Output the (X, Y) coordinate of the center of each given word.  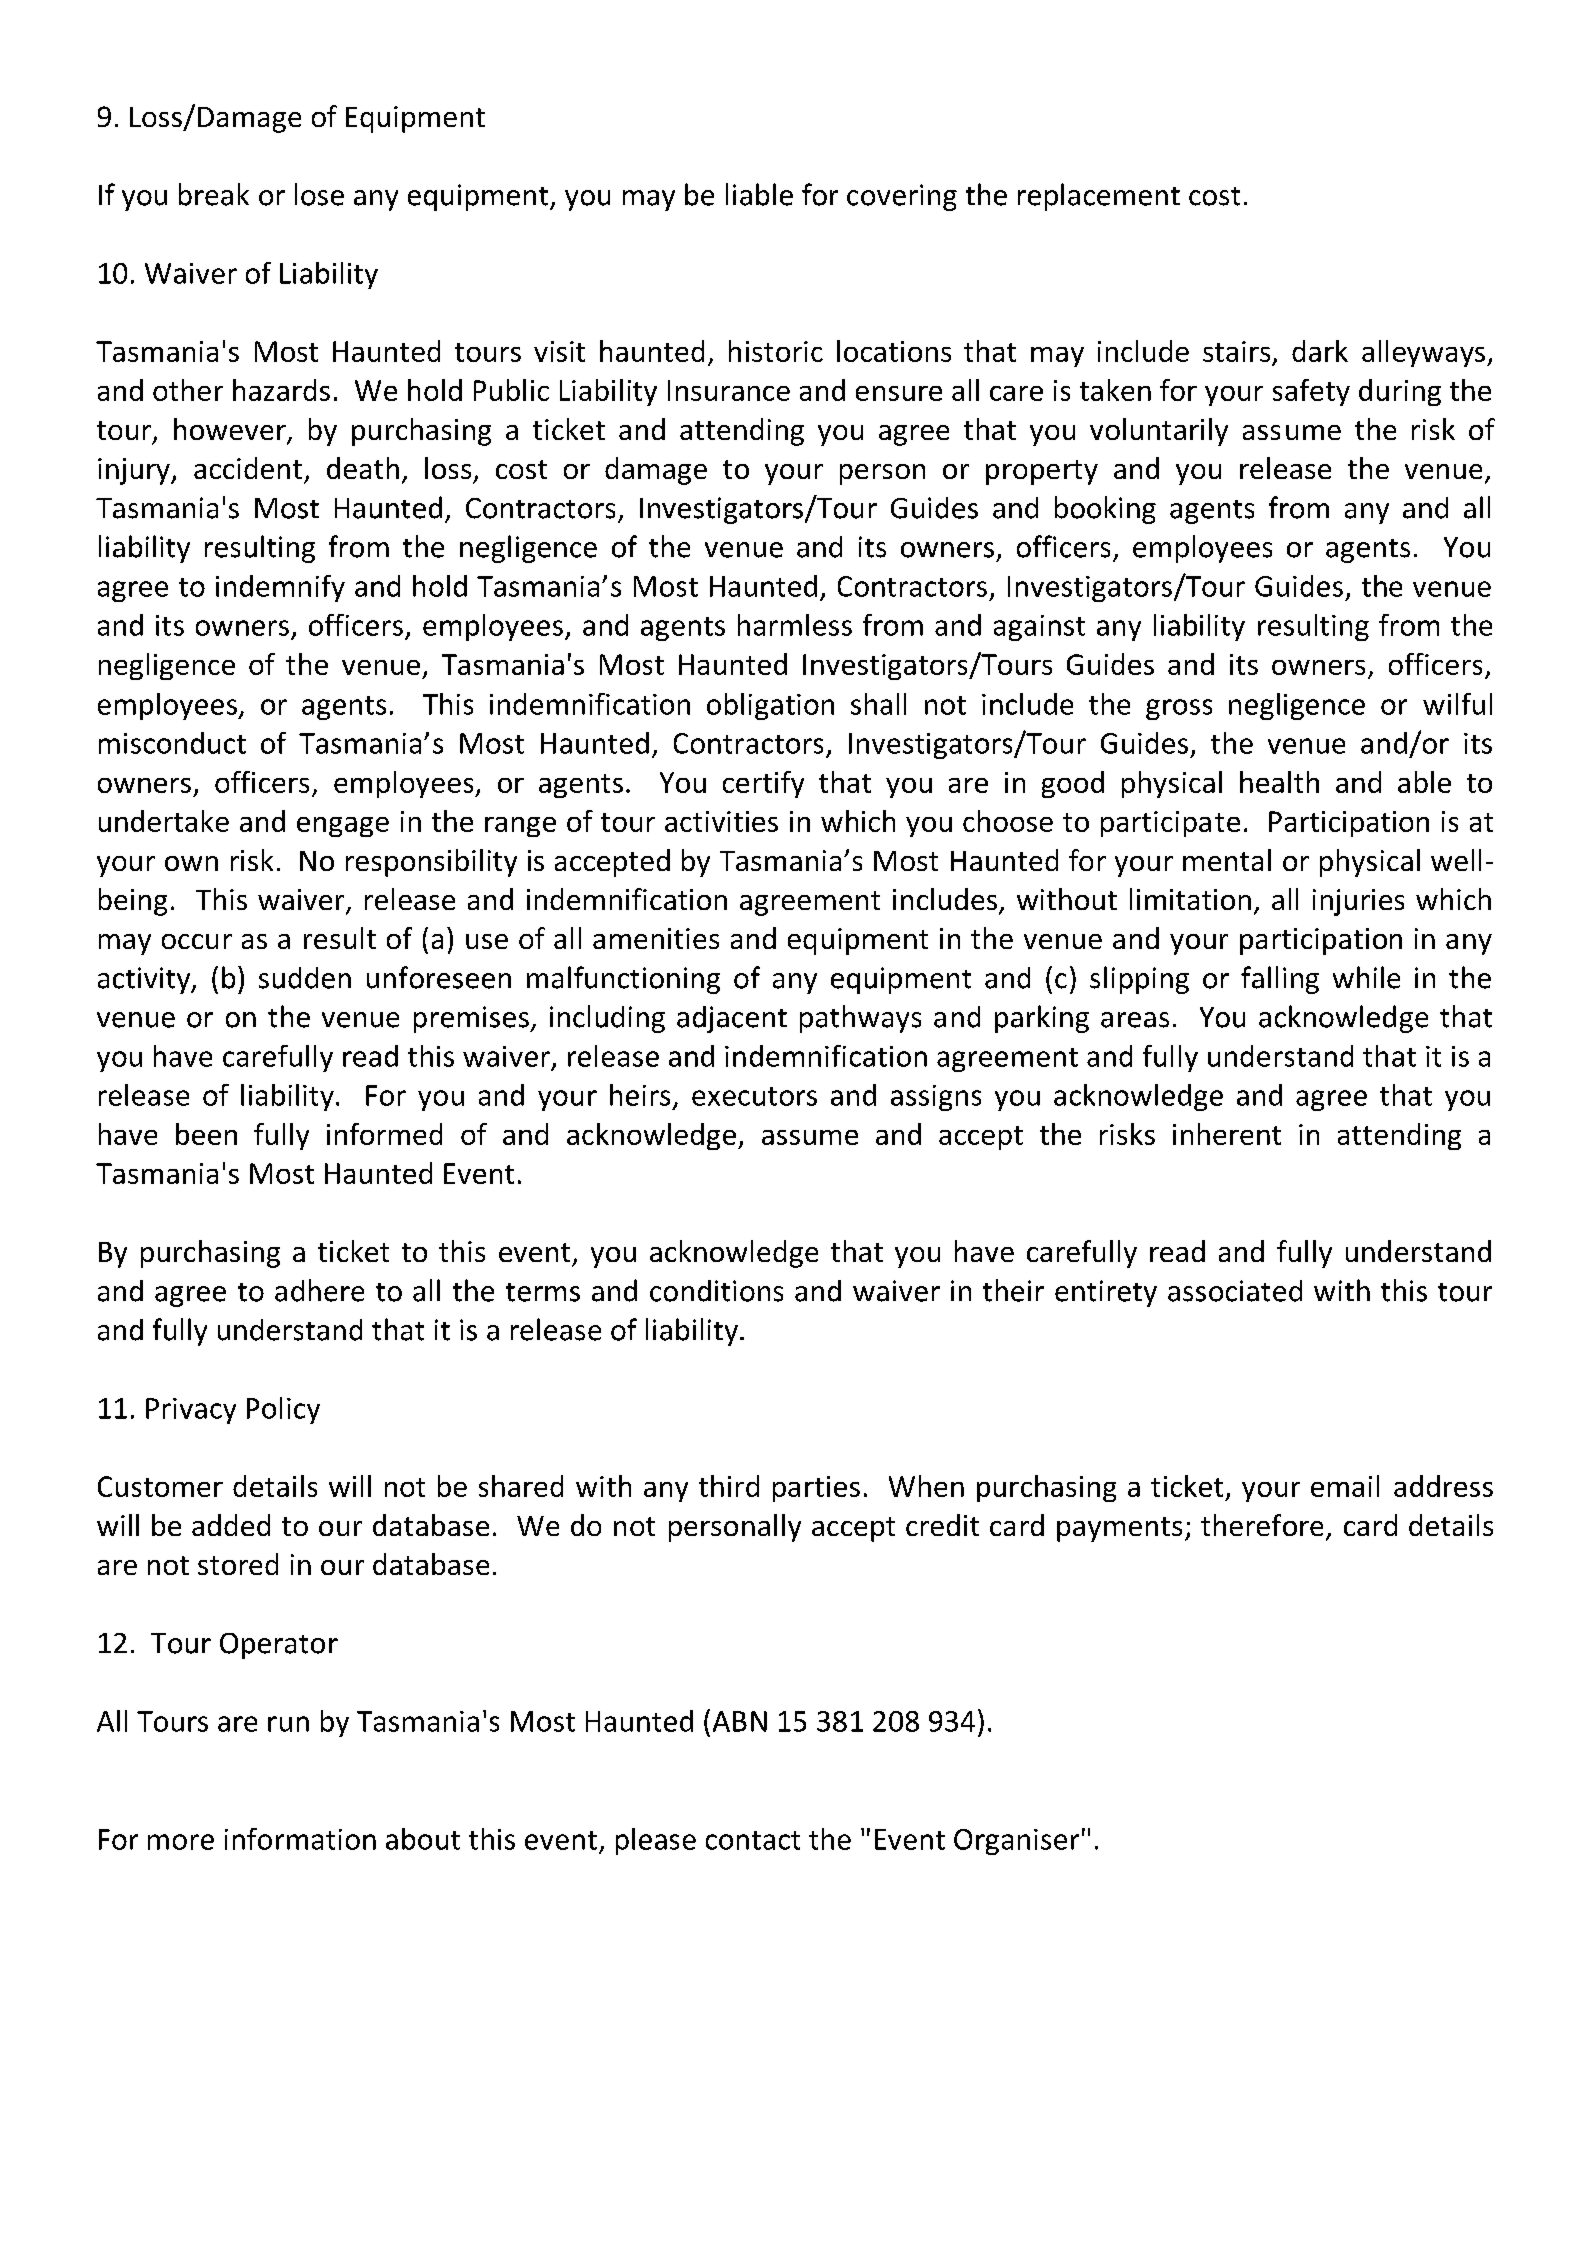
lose (319, 194)
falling (1280, 980)
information (300, 1839)
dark (1320, 351)
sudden (305, 978)
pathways (860, 1019)
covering (902, 197)
